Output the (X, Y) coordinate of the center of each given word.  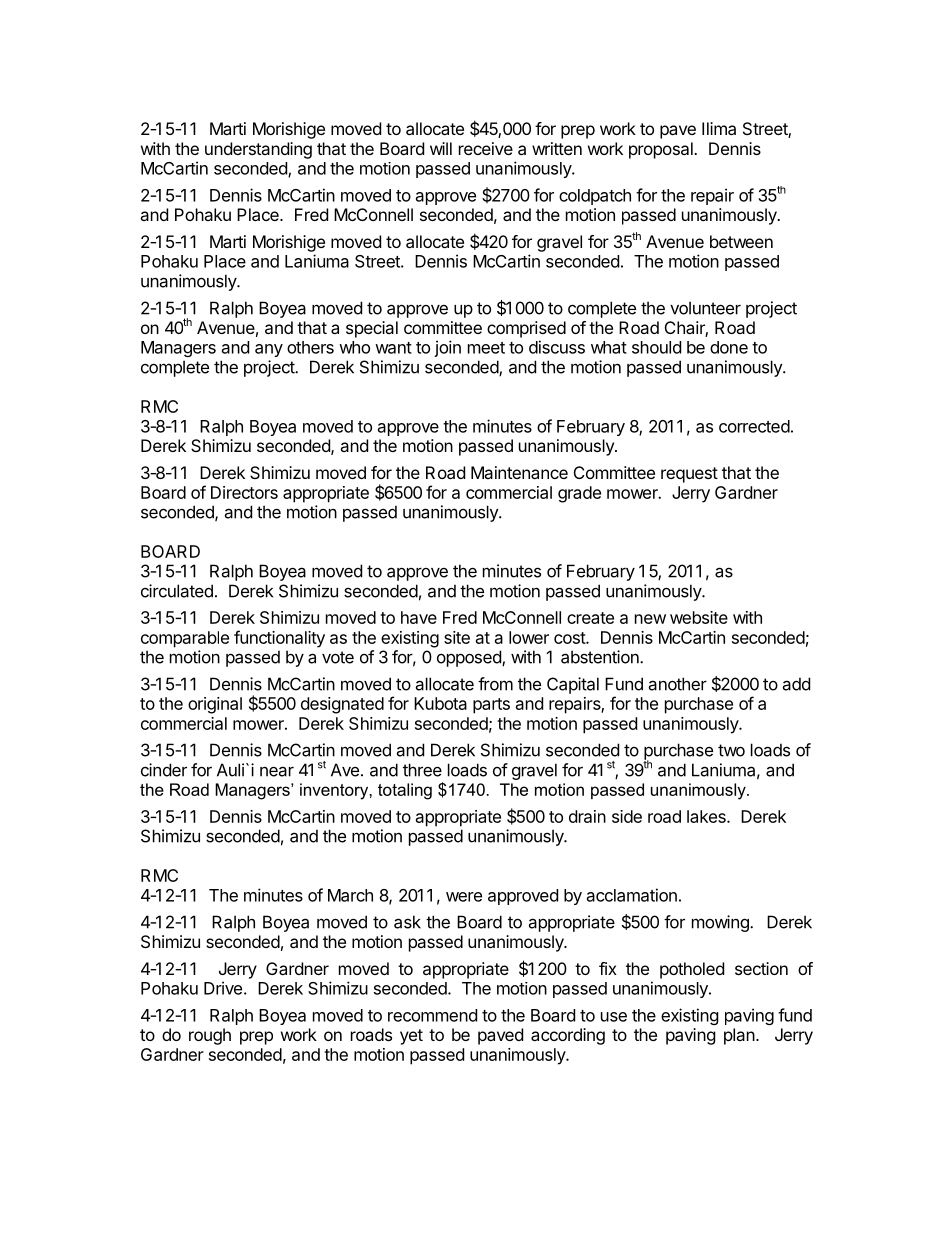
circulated (177, 591)
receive (486, 148)
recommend (432, 1015)
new (650, 619)
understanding (258, 150)
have (419, 617)
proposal (662, 150)
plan (739, 1036)
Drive (223, 988)
